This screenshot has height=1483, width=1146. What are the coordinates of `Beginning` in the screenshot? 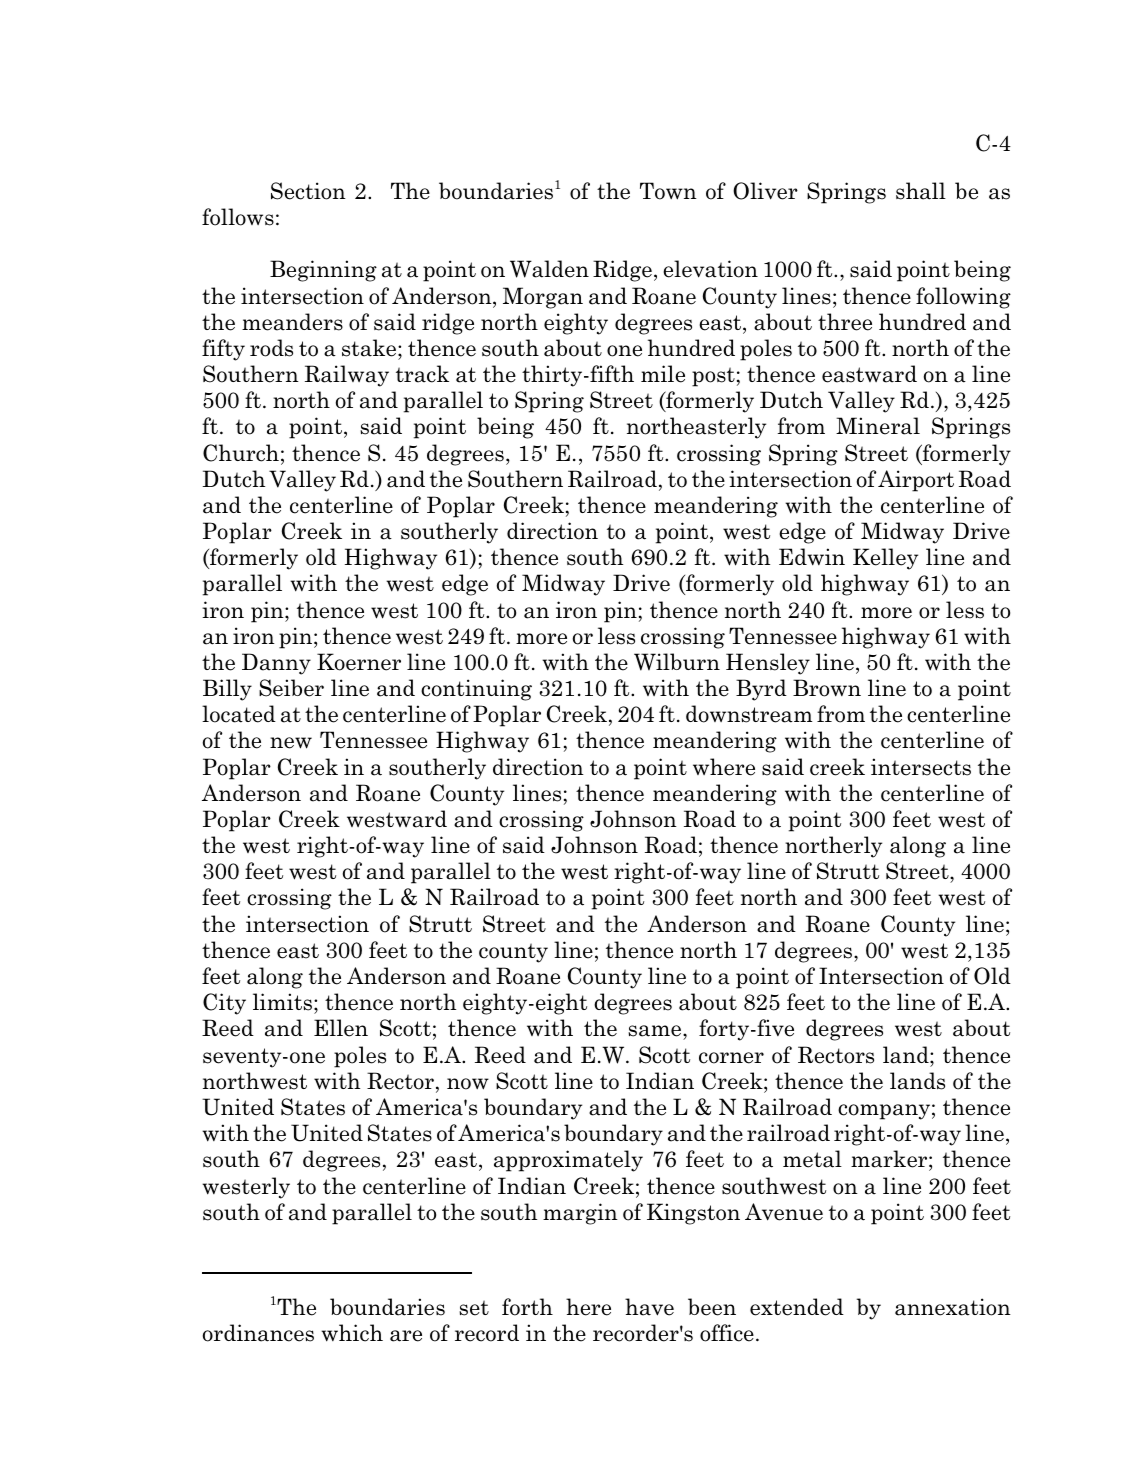 It's located at (323, 271).
